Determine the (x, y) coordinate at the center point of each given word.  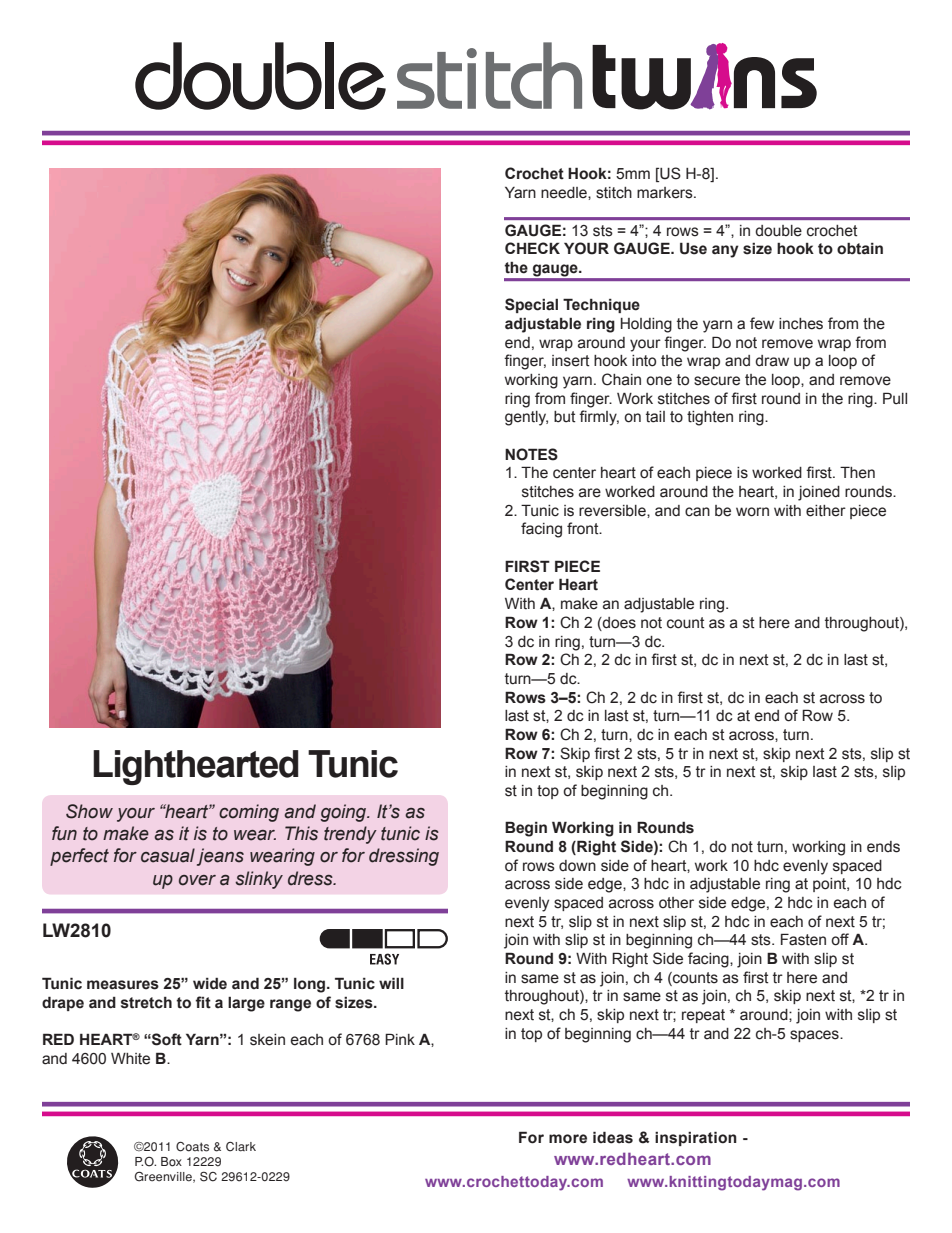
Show (89, 811)
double (778, 231)
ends (883, 847)
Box (171, 1162)
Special (531, 305)
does (618, 623)
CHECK (532, 248)
